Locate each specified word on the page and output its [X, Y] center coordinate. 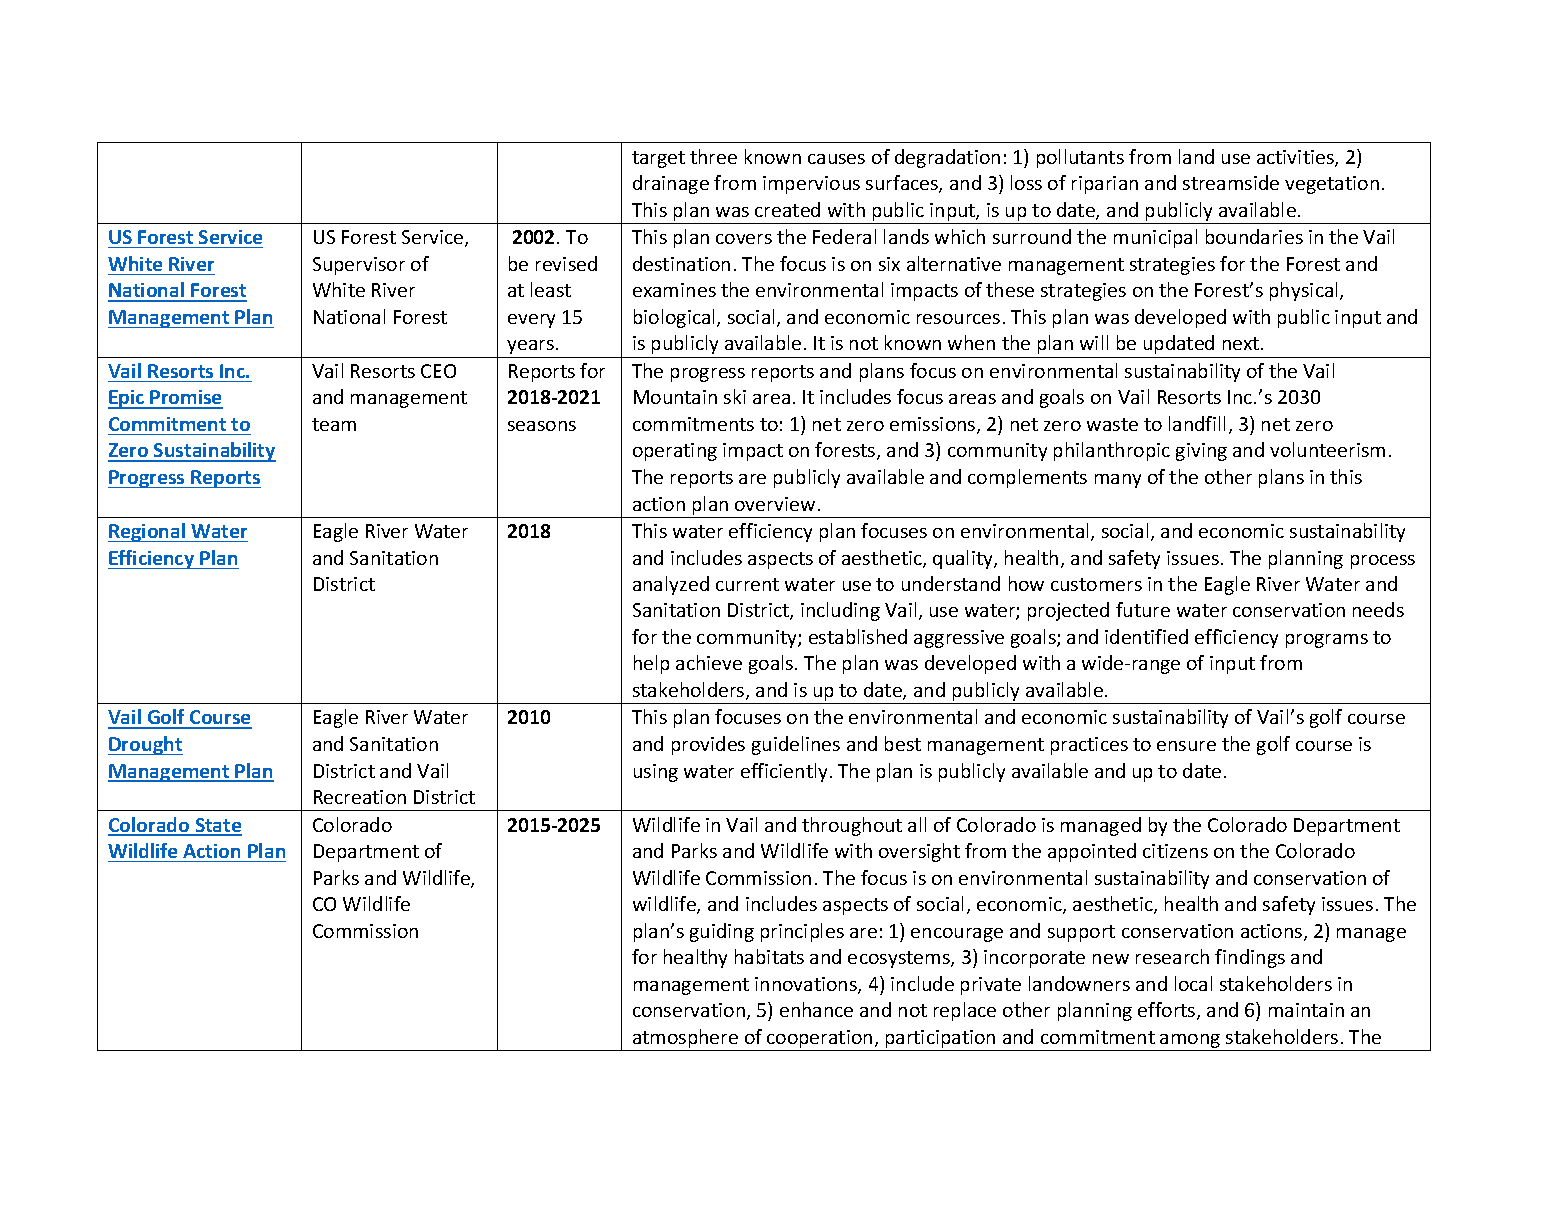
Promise [185, 399]
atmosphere [686, 1040]
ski [735, 396]
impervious [811, 185]
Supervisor [359, 266]
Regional [148, 532]
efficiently [784, 772]
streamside [1231, 182]
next [1242, 343]
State [218, 826]
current [747, 584]
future [1143, 609]
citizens [1175, 851]
